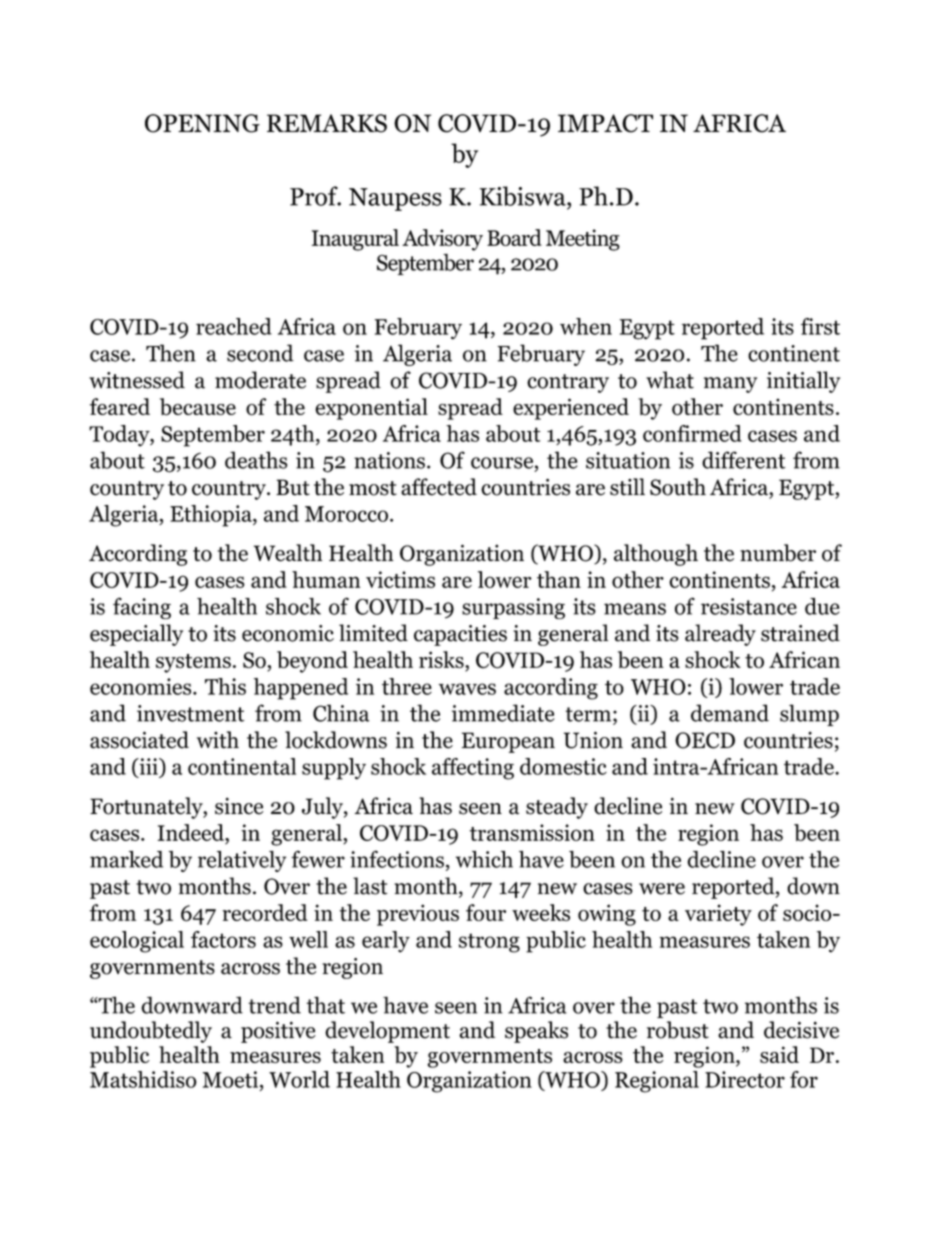 The width and height of the page is (952, 1233). What do you see at coordinates (749, 606) in the page?
I see `resistance` at bounding box center [749, 606].
